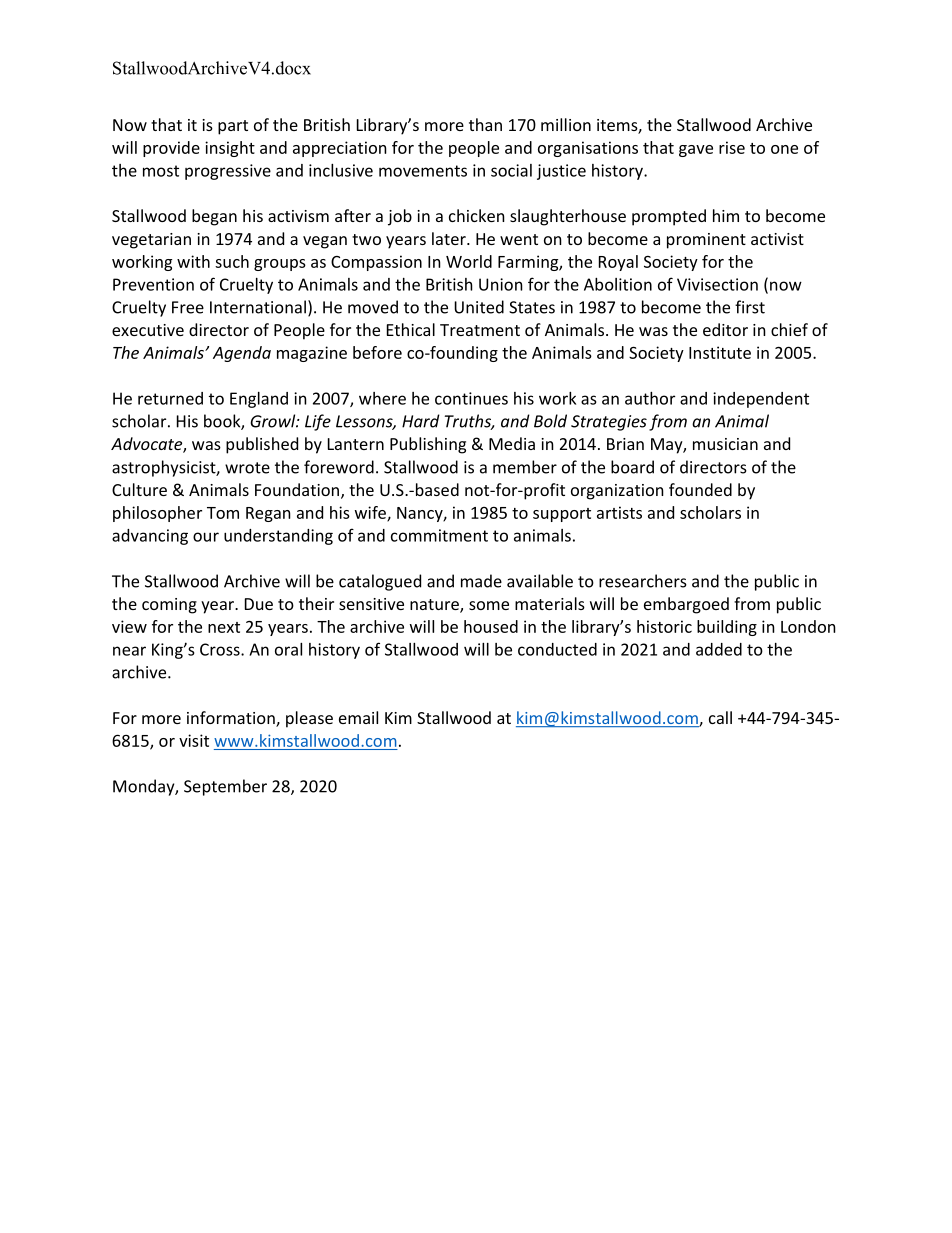 The width and height of the image is (952, 1233). What do you see at coordinates (247, 468) in the image?
I see `wrote` at bounding box center [247, 468].
